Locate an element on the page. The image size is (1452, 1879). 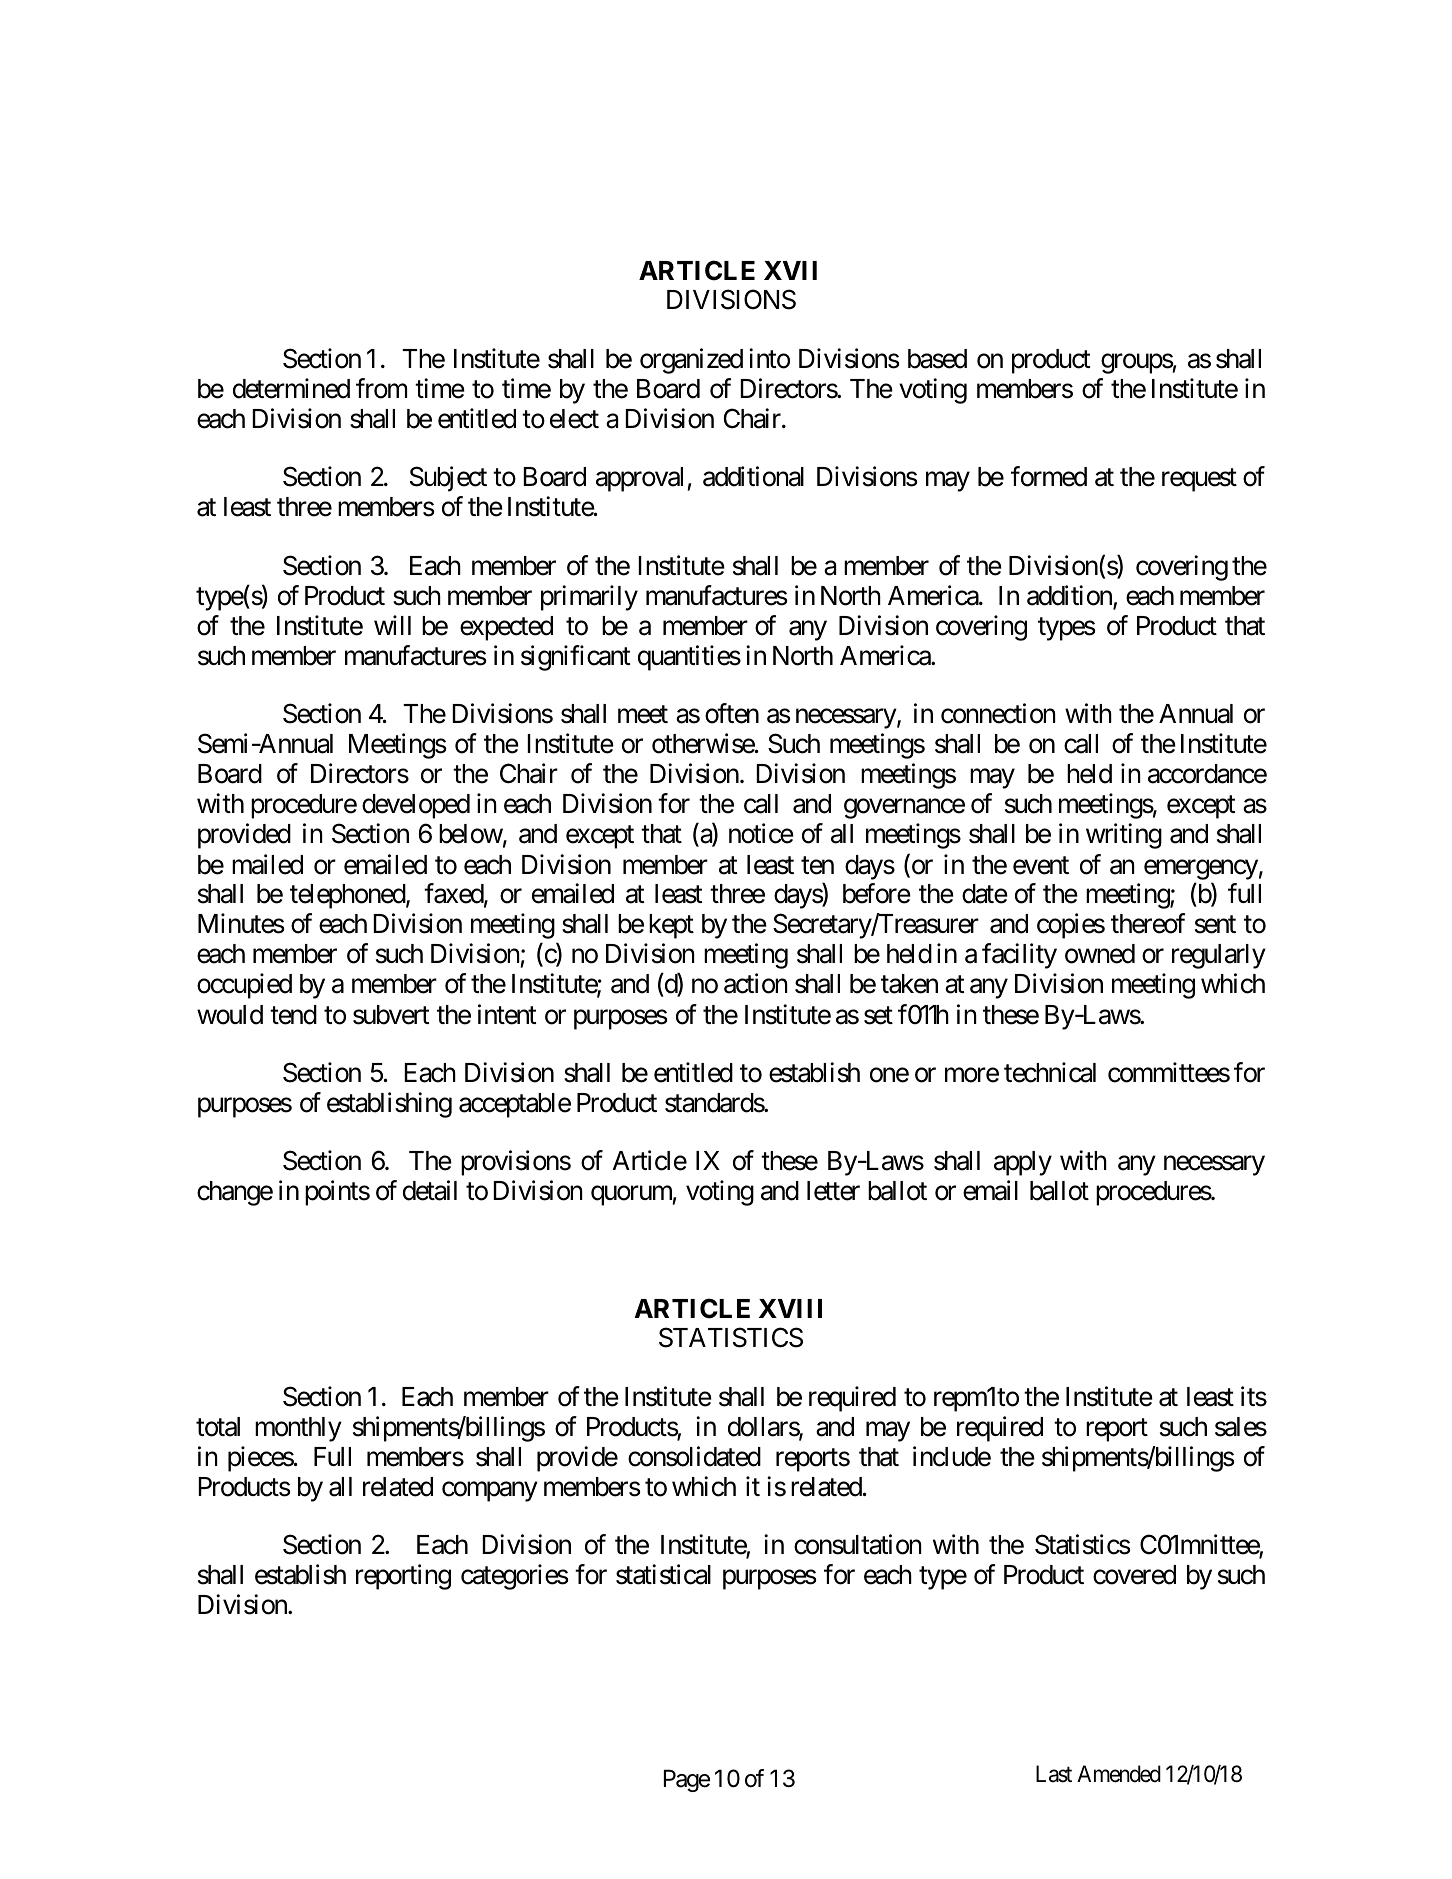
event is located at coordinates (1041, 865).
